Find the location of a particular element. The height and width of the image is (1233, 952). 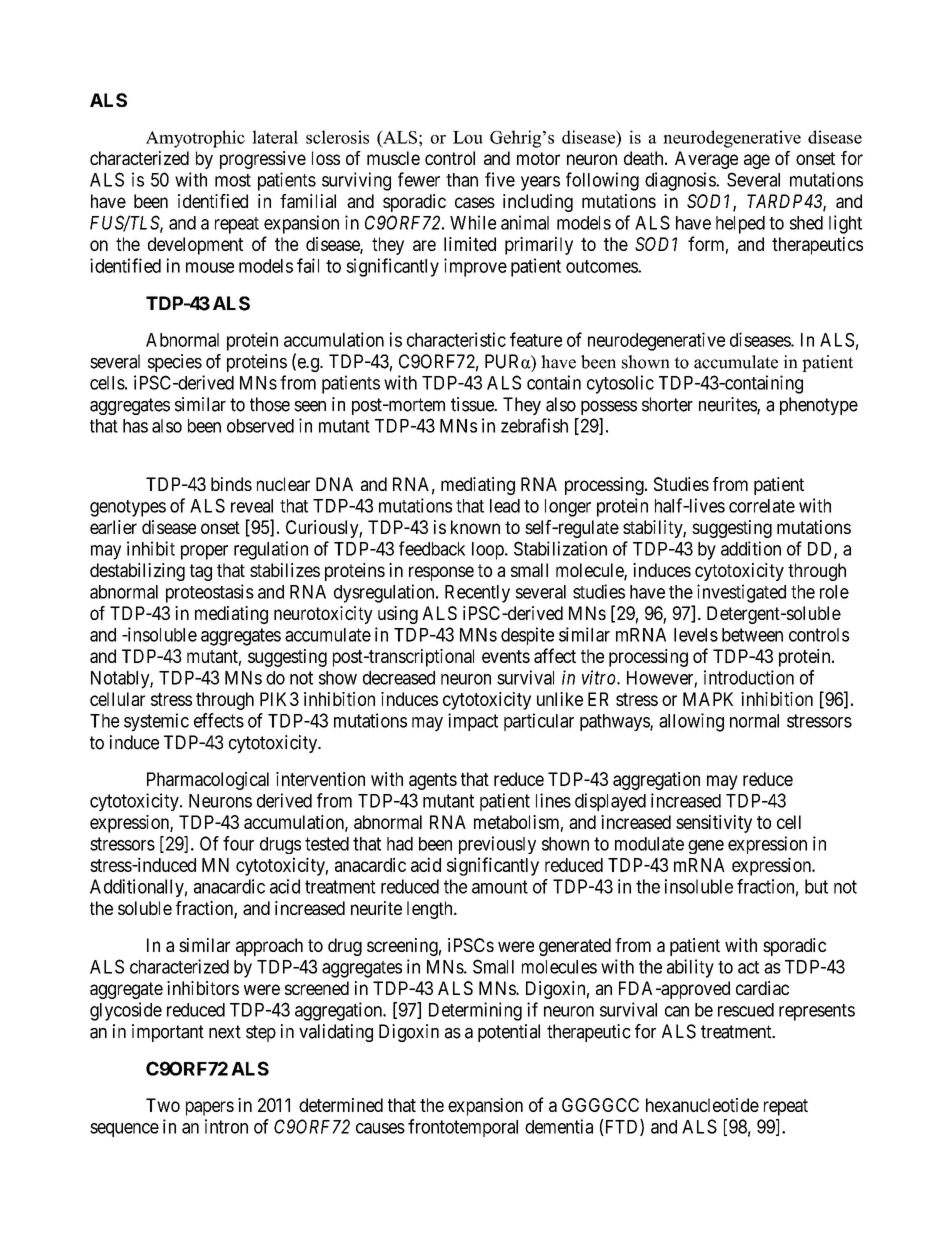

sensitivity is located at coordinates (714, 824).
